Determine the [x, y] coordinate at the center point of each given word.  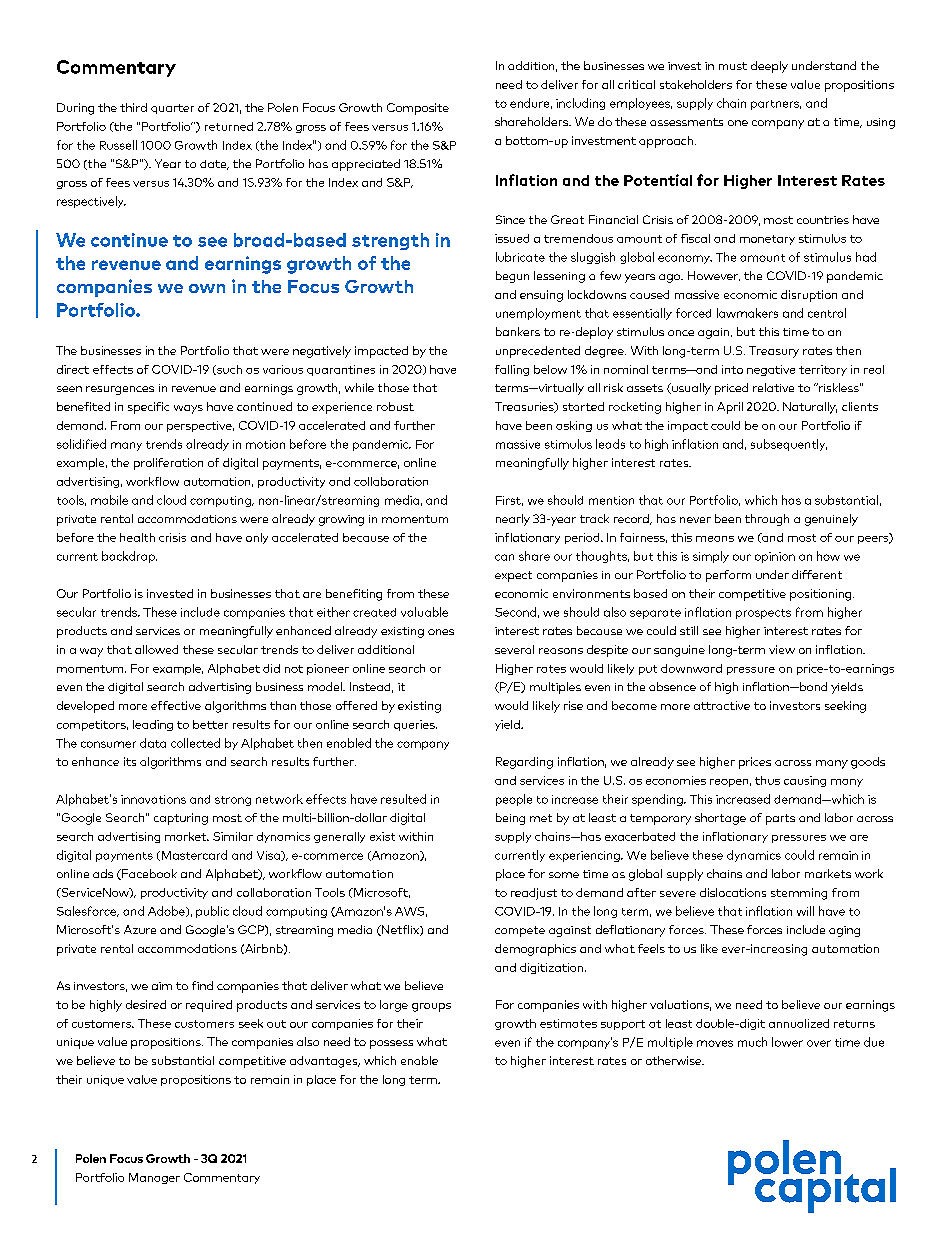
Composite [418, 109]
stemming [799, 894]
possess [391, 1044]
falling [512, 370]
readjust [534, 894]
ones [441, 632]
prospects [763, 614]
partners [776, 105]
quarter [172, 109]
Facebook [148, 874]
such [228, 370]
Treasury [774, 352]
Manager [154, 1178]
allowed [156, 649]
